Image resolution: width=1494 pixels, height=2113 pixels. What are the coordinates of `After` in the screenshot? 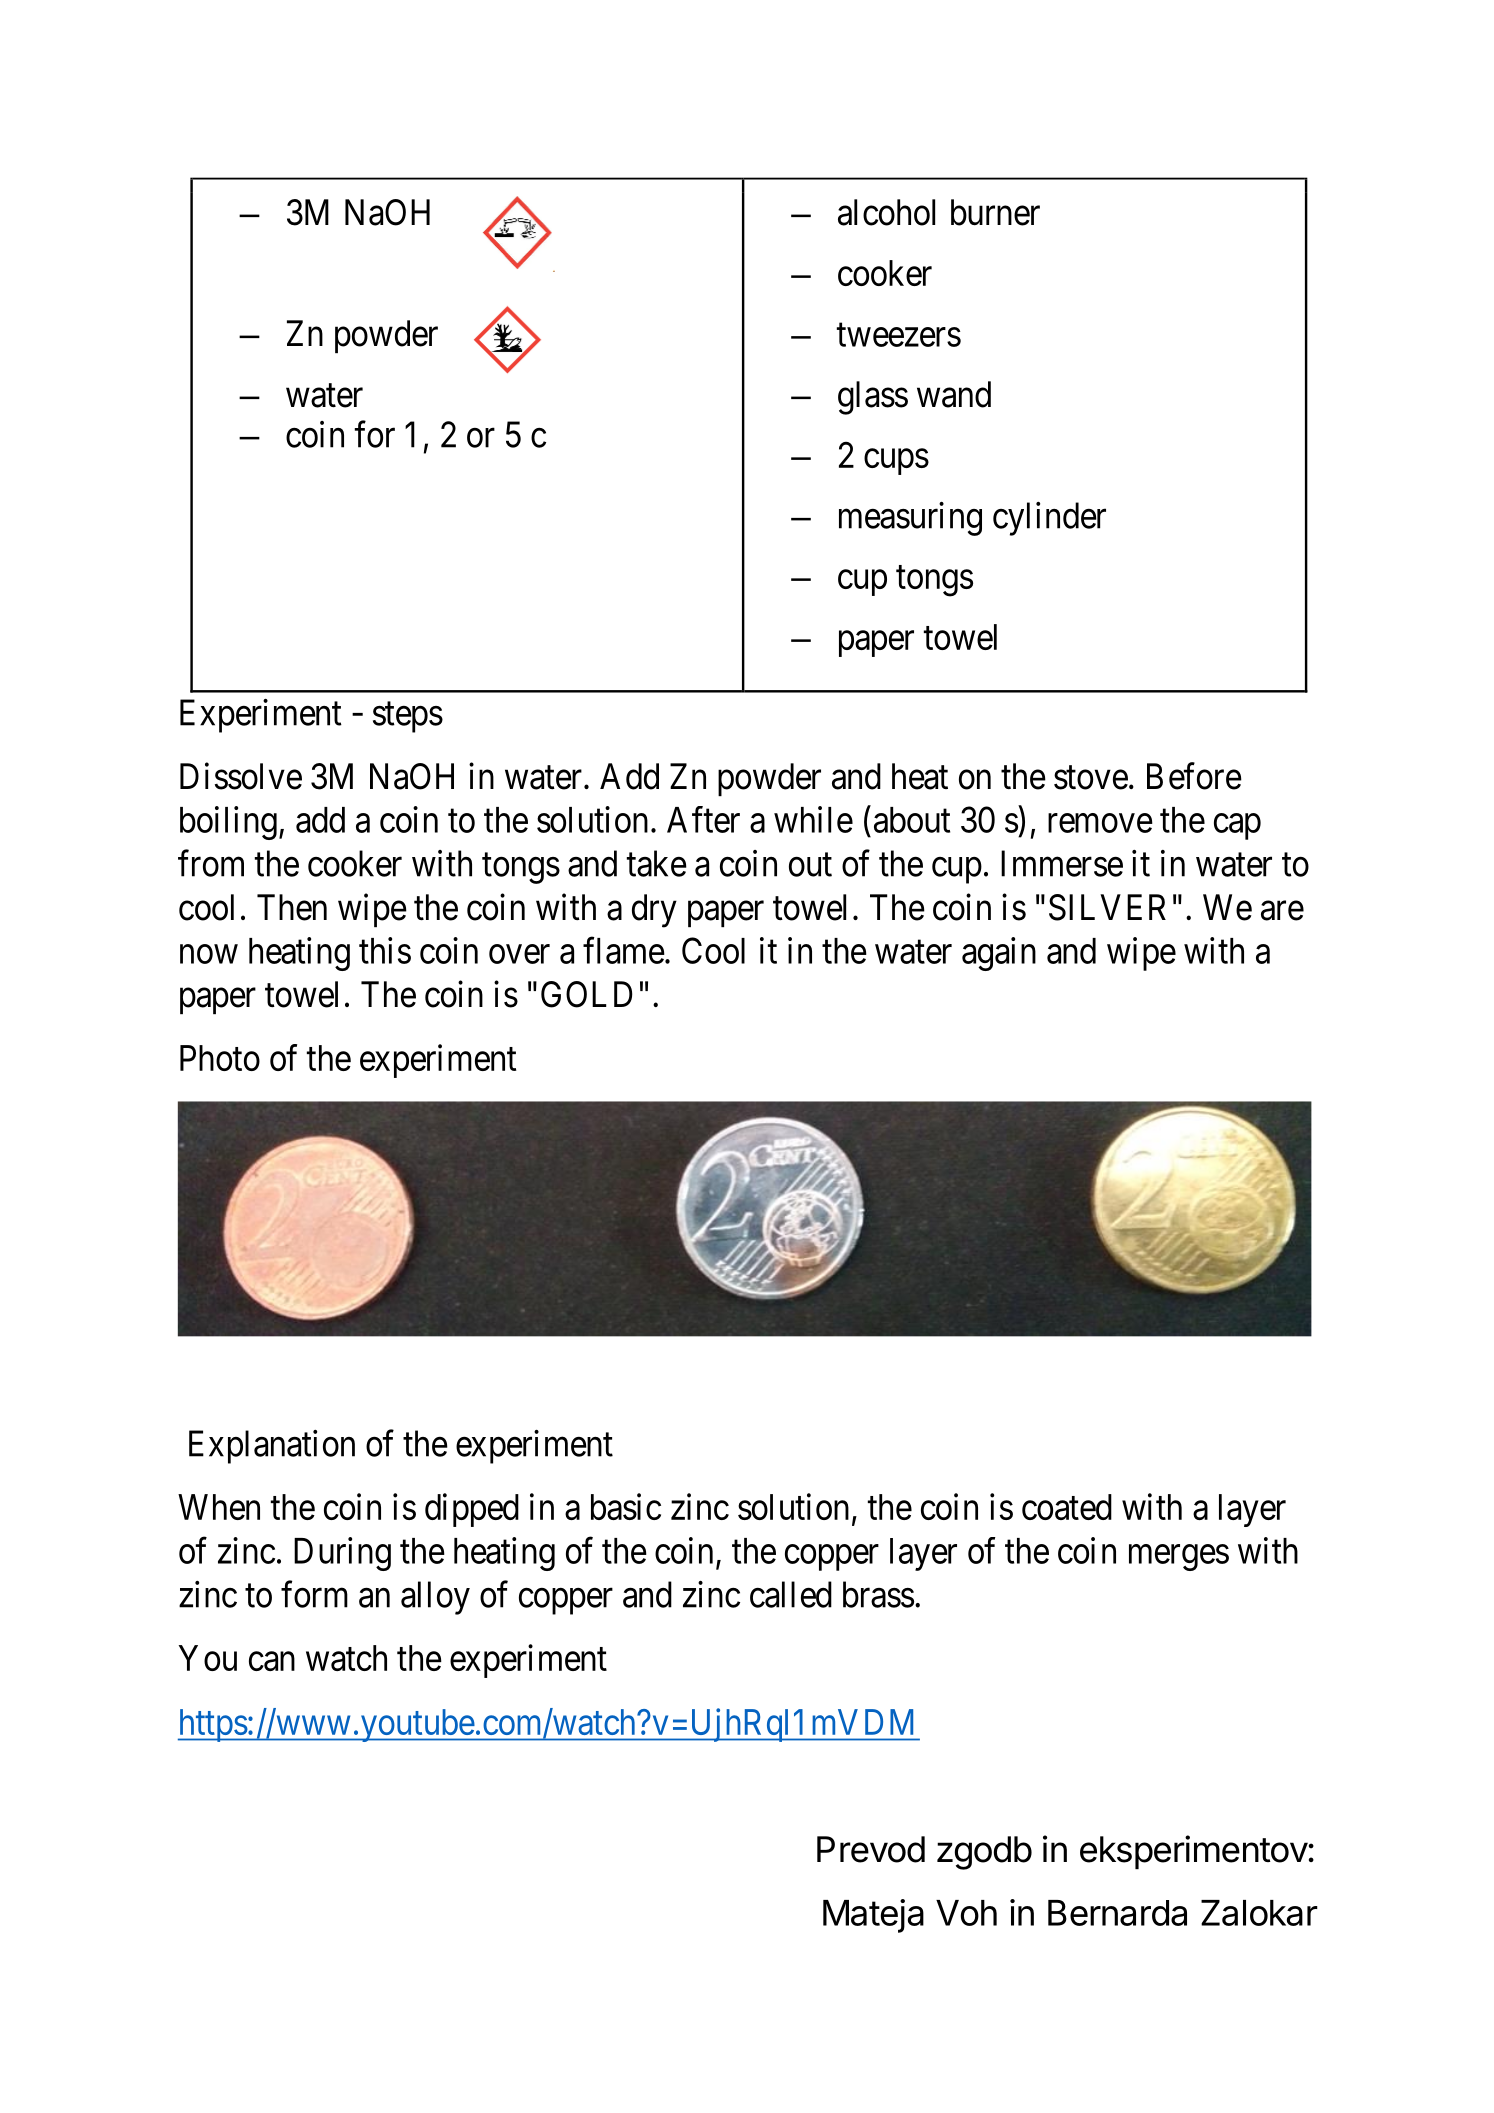 It's located at (703, 819).
